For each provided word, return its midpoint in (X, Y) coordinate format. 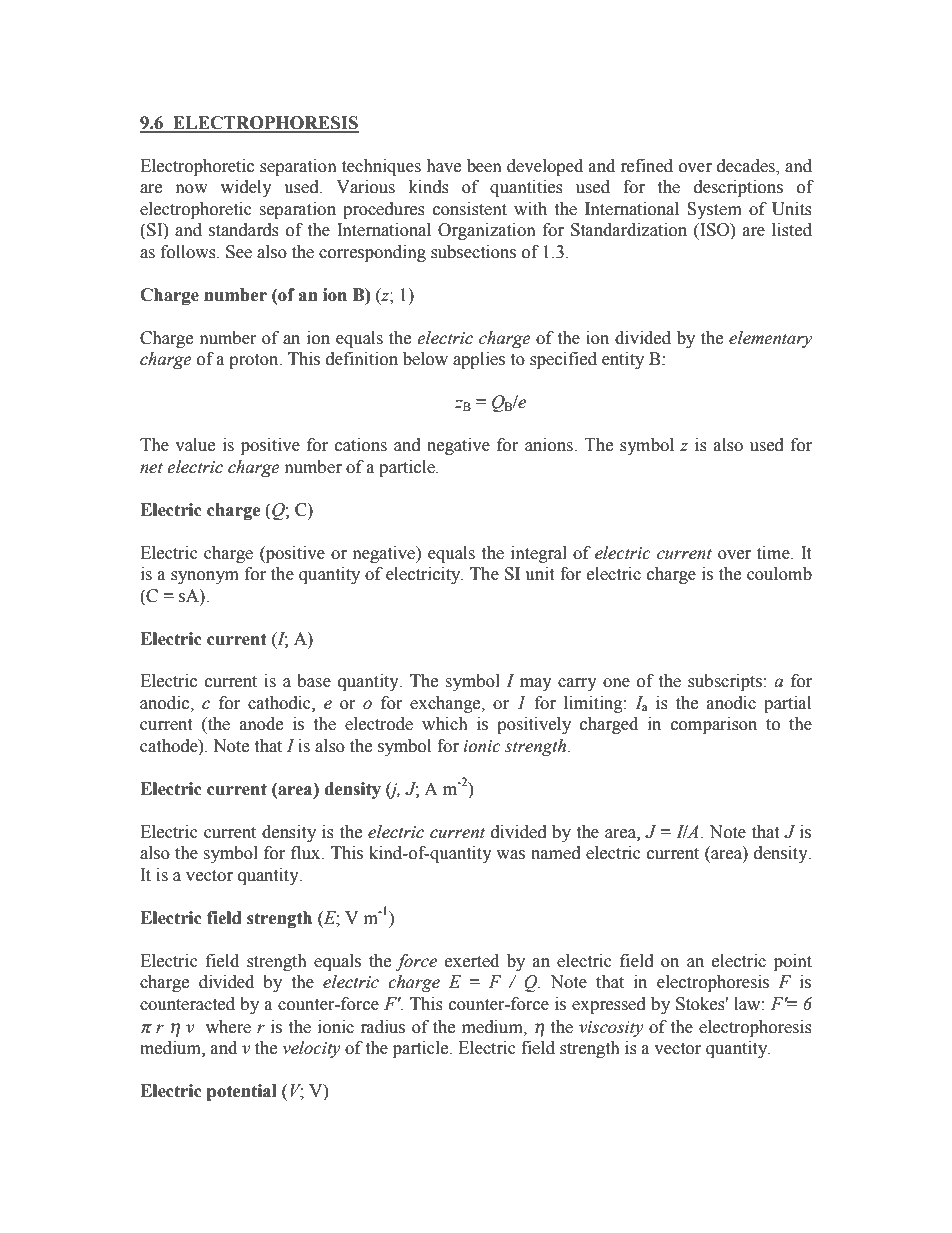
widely (246, 188)
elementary (770, 339)
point (793, 962)
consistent (470, 209)
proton (255, 361)
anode (261, 724)
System (714, 210)
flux (307, 853)
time (774, 553)
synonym (205, 577)
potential (242, 1092)
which (445, 724)
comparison (714, 725)
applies (479, 360)
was (510, 855)
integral (539, 554)
